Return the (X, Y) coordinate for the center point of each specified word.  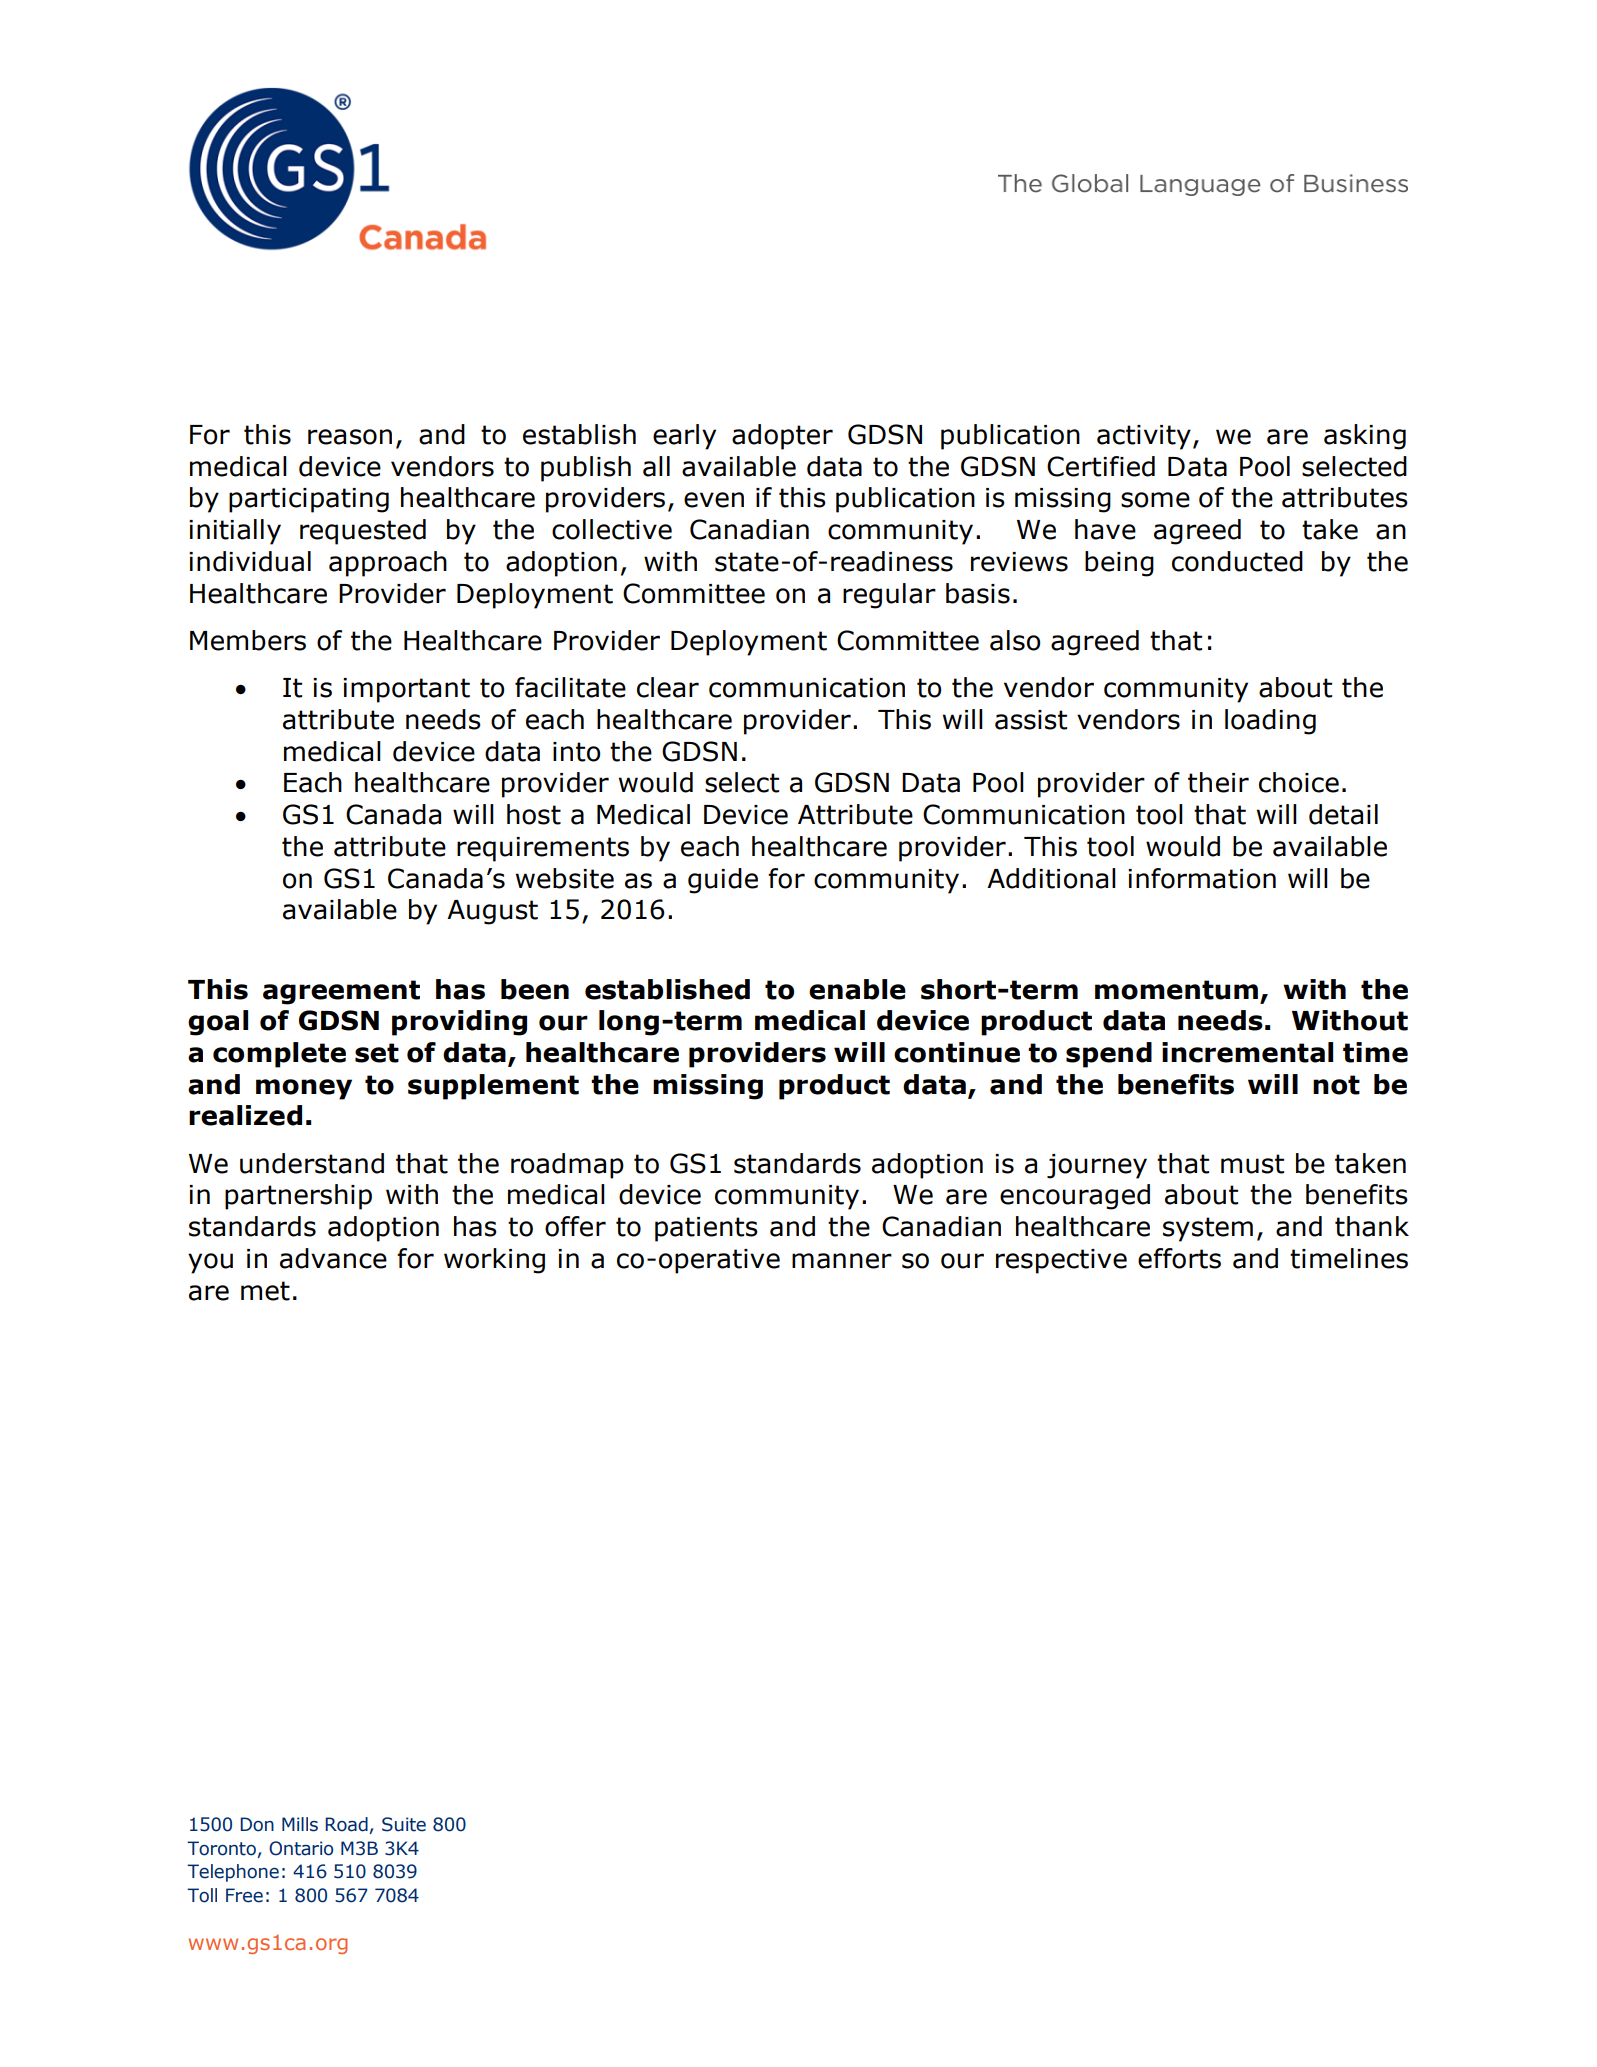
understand (312, 1163)
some (1155, 500)
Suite (404, 1824)
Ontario (301, 1848)
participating (309, 500)
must (1252, 1164)
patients (706, 1229)
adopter (782, 437)
